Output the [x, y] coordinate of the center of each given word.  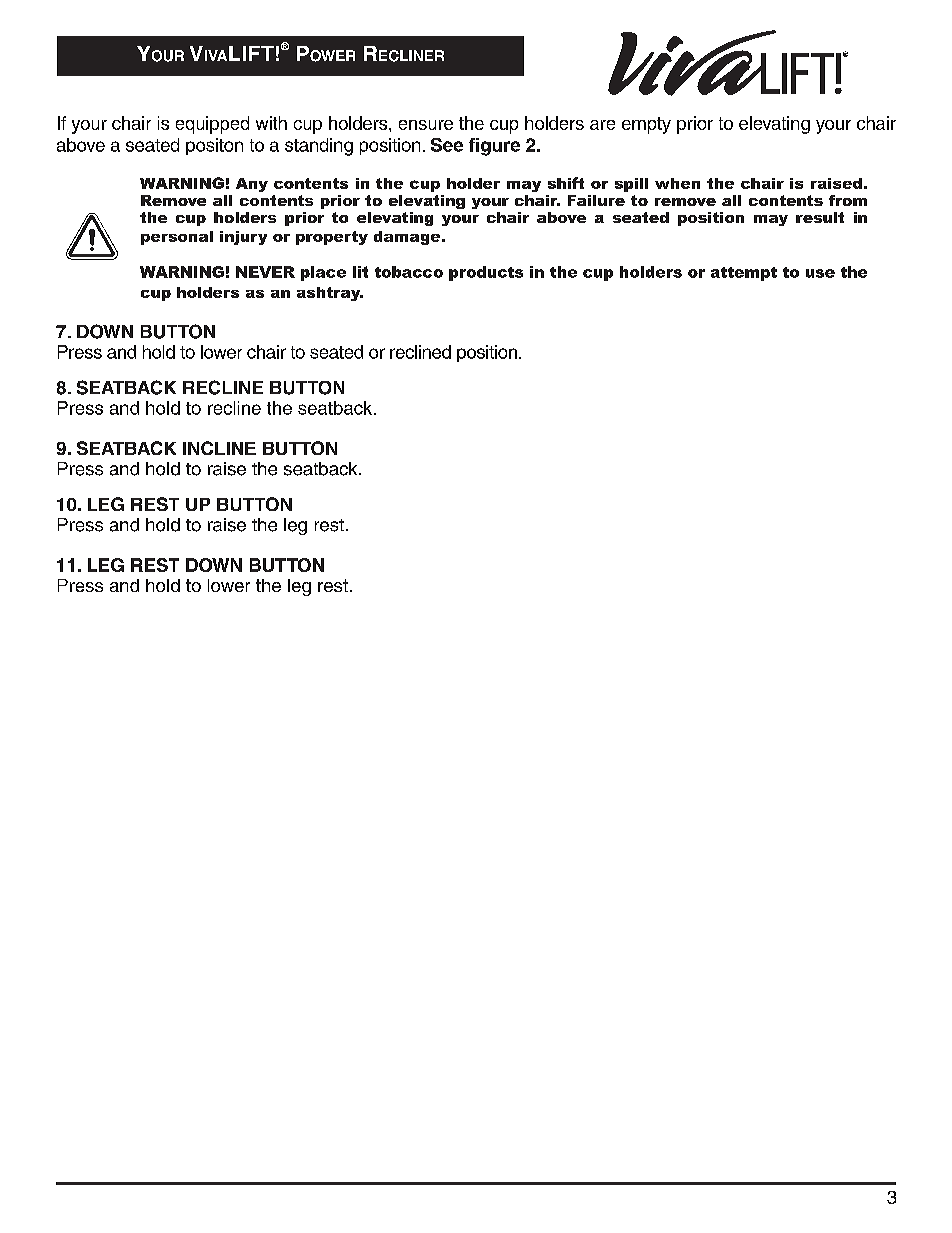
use [820, 273]
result [820, 217]
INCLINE [219, 448]
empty [646, 125]
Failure [596, 200]
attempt [744, 274]
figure [494, 147]
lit [360, 272]
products [486, 273]
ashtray [330, 294]
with [271, 123]
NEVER [265, 272]
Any [252, 185]
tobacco [409, 272]
